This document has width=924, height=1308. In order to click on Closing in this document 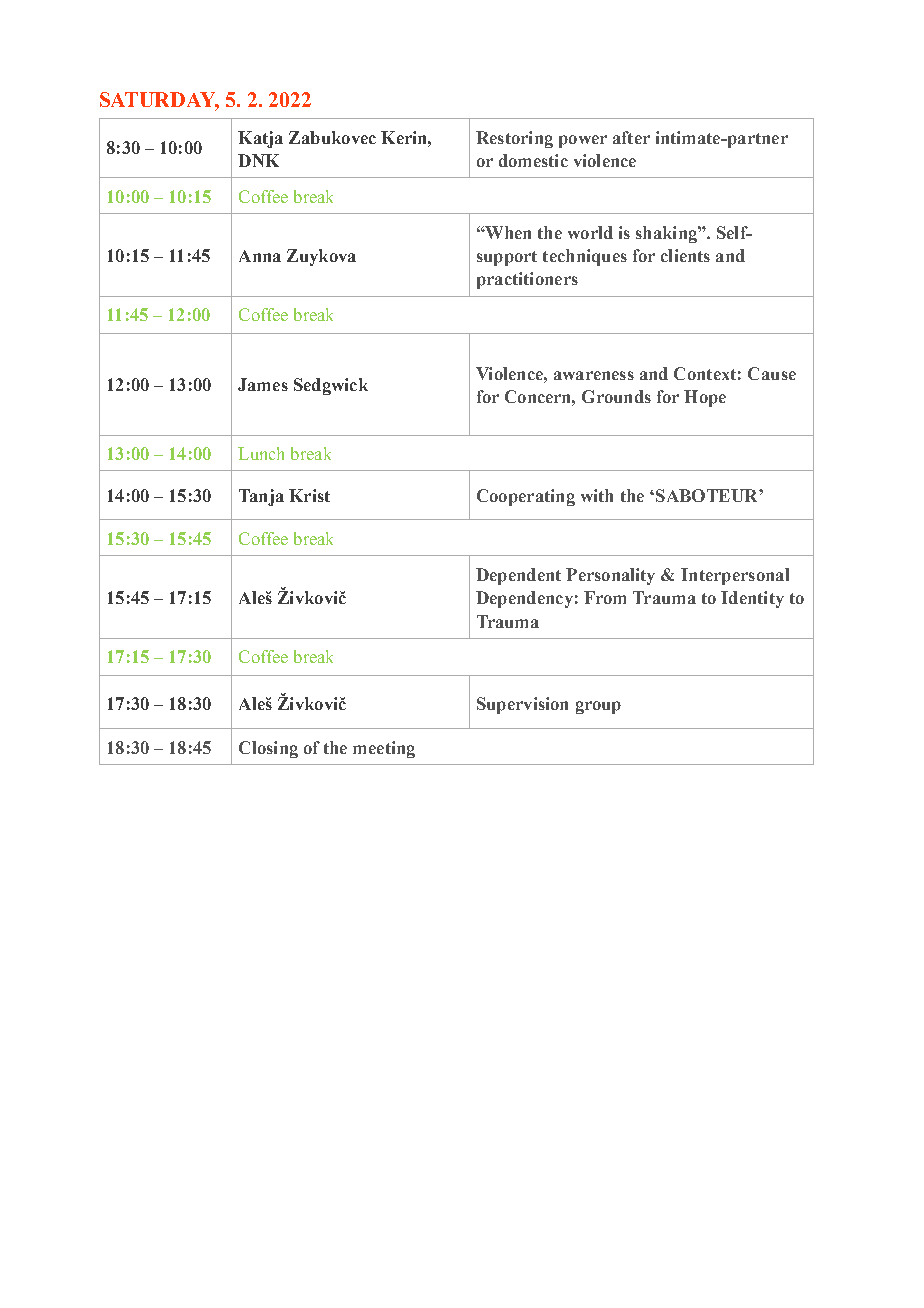, I will do `click(268, 749)`.
